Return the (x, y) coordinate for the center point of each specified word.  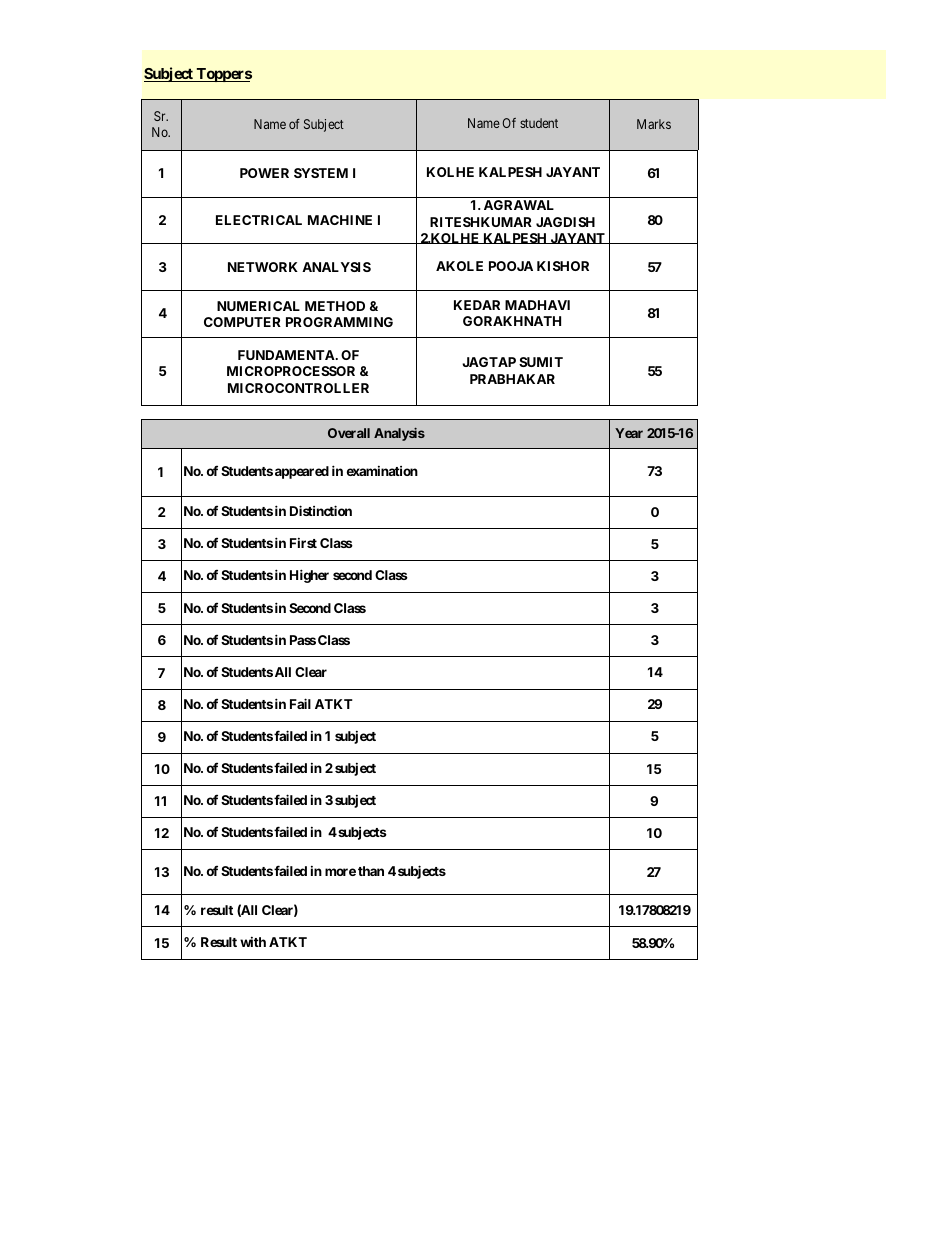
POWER (264, 173)
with (253, 942)
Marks (654, 124)
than (371, 871)
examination (382, 471)
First (303, 543)
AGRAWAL (519, 205)
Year (629, 433)
